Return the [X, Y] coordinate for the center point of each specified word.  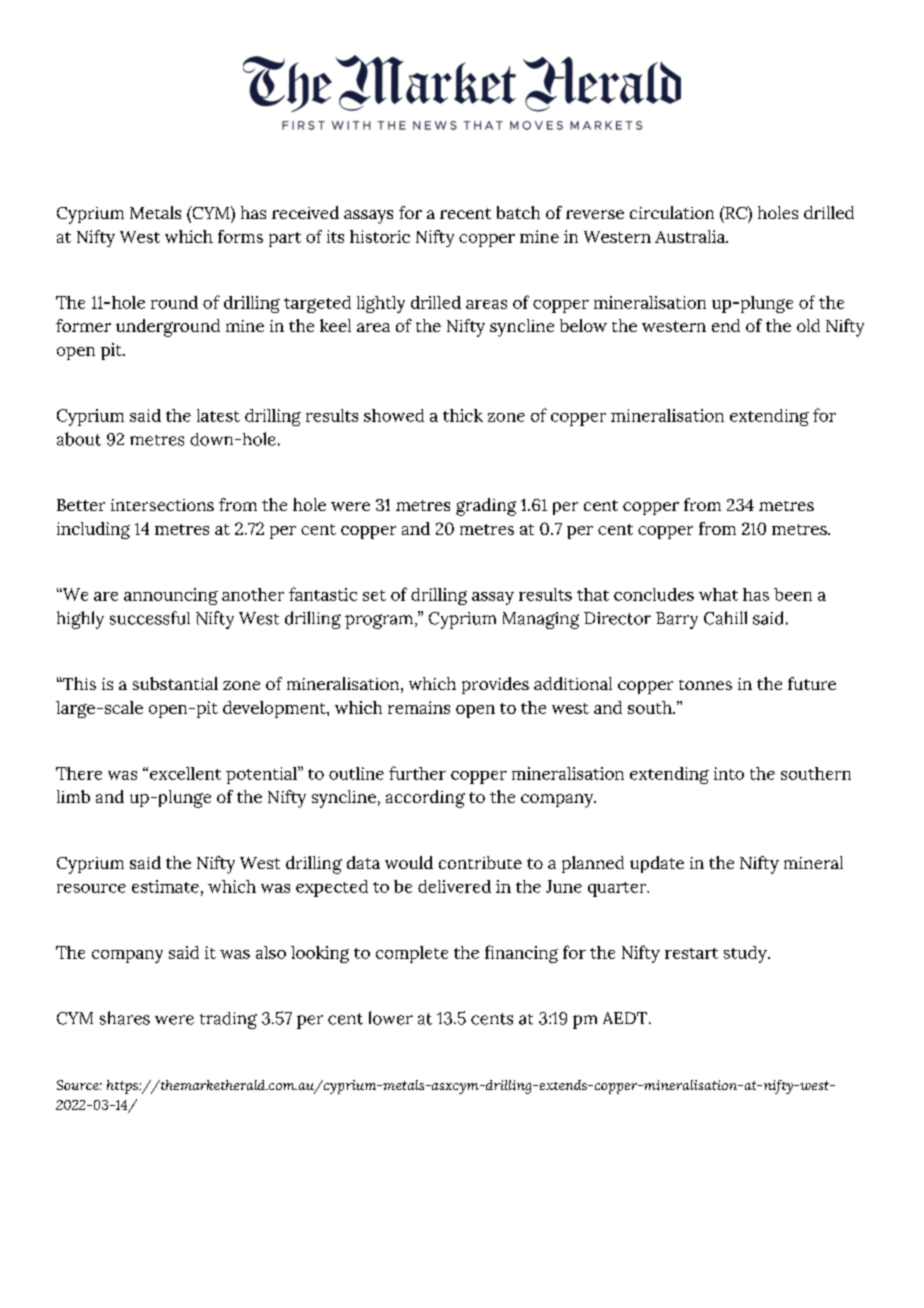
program [379, 621]
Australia [691, 236]
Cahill [725, 618]
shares [125, 1018]
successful [150, 618]
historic [380, 236]
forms [240, 236]
